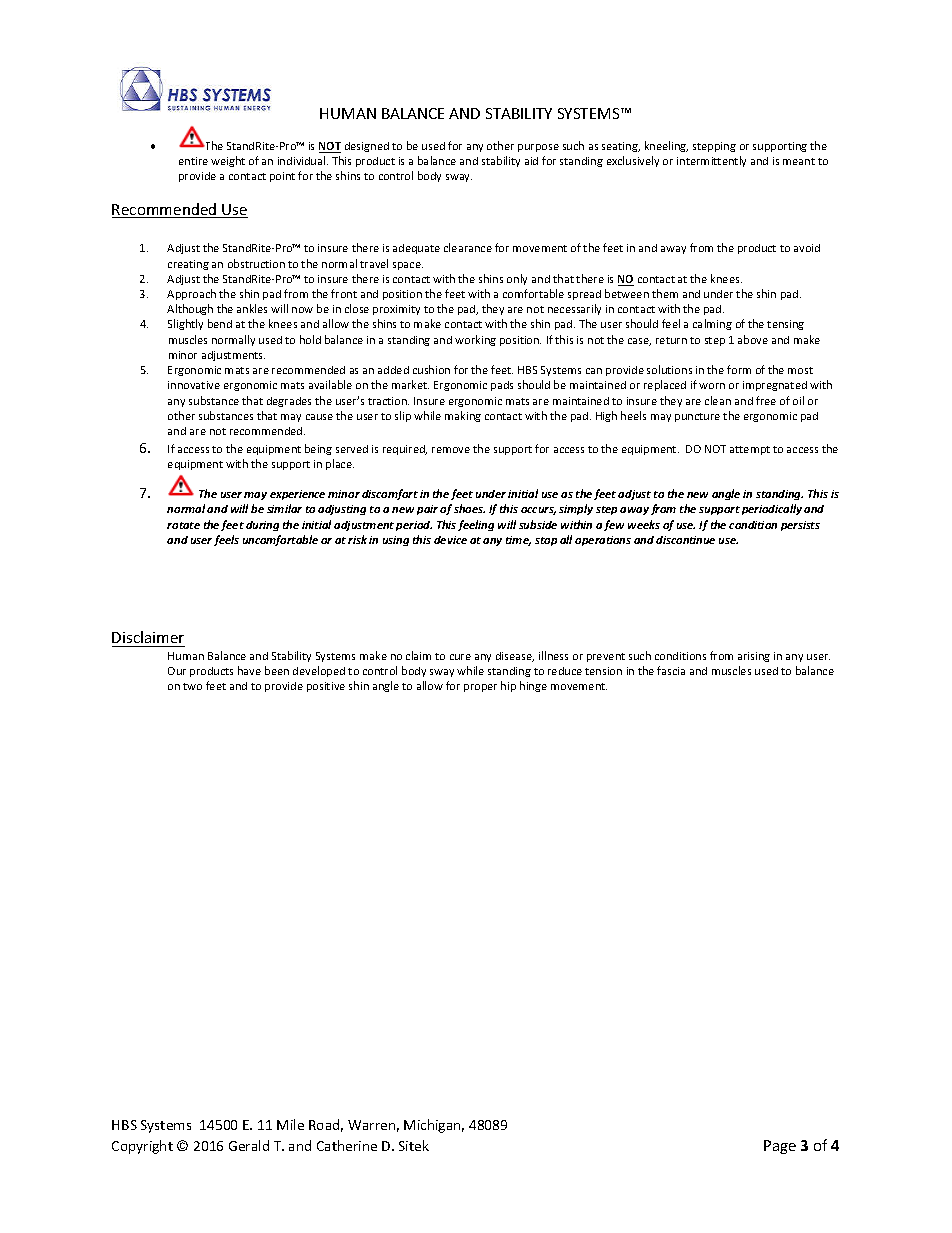  Describe the element at coordinates (463, 416) in the page. I see `making` at that location.
